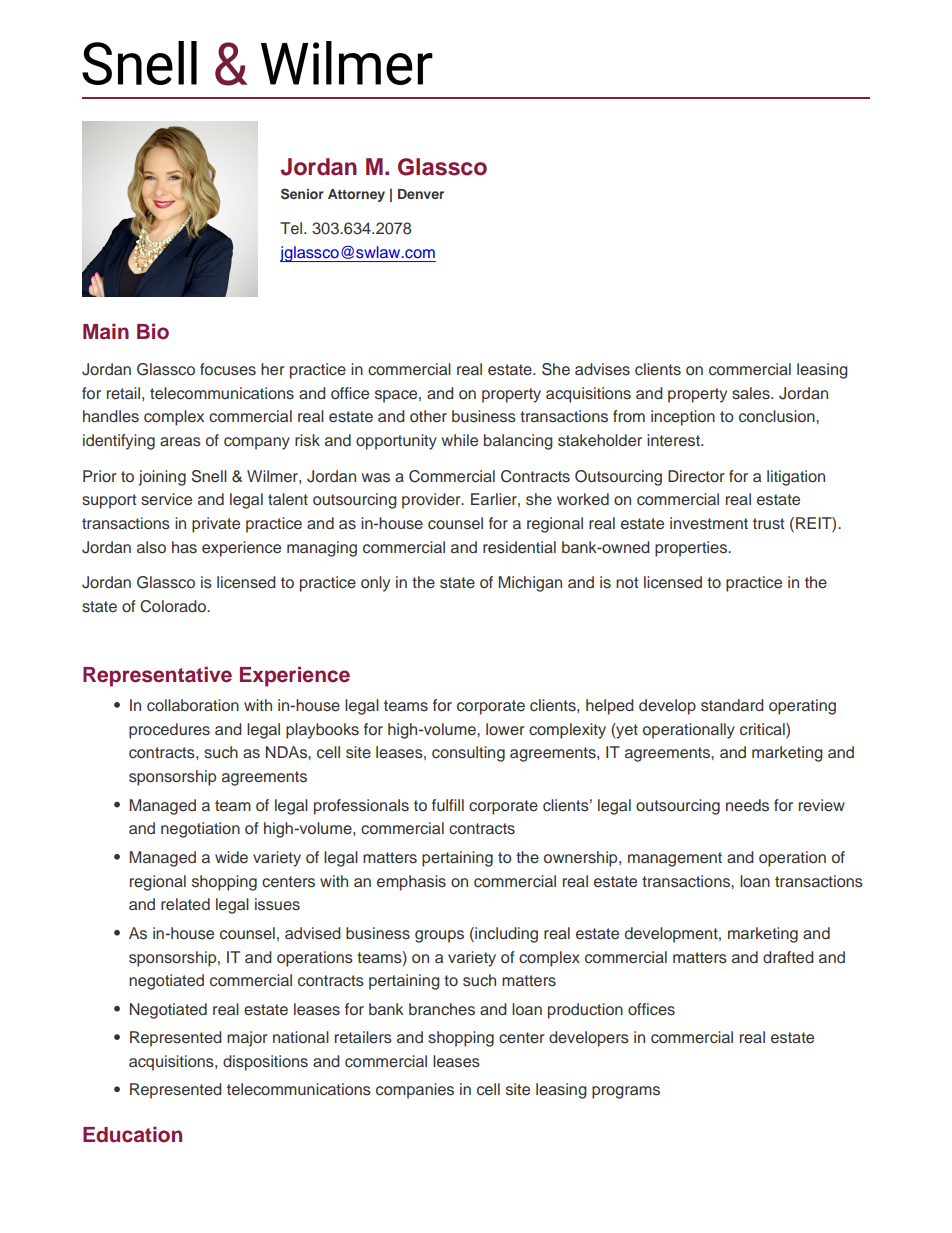 This page has width=952, height=1233. What do you see at coordinates (602, 369) in the page?
I see `advises` at bounding box center [602, 369].
